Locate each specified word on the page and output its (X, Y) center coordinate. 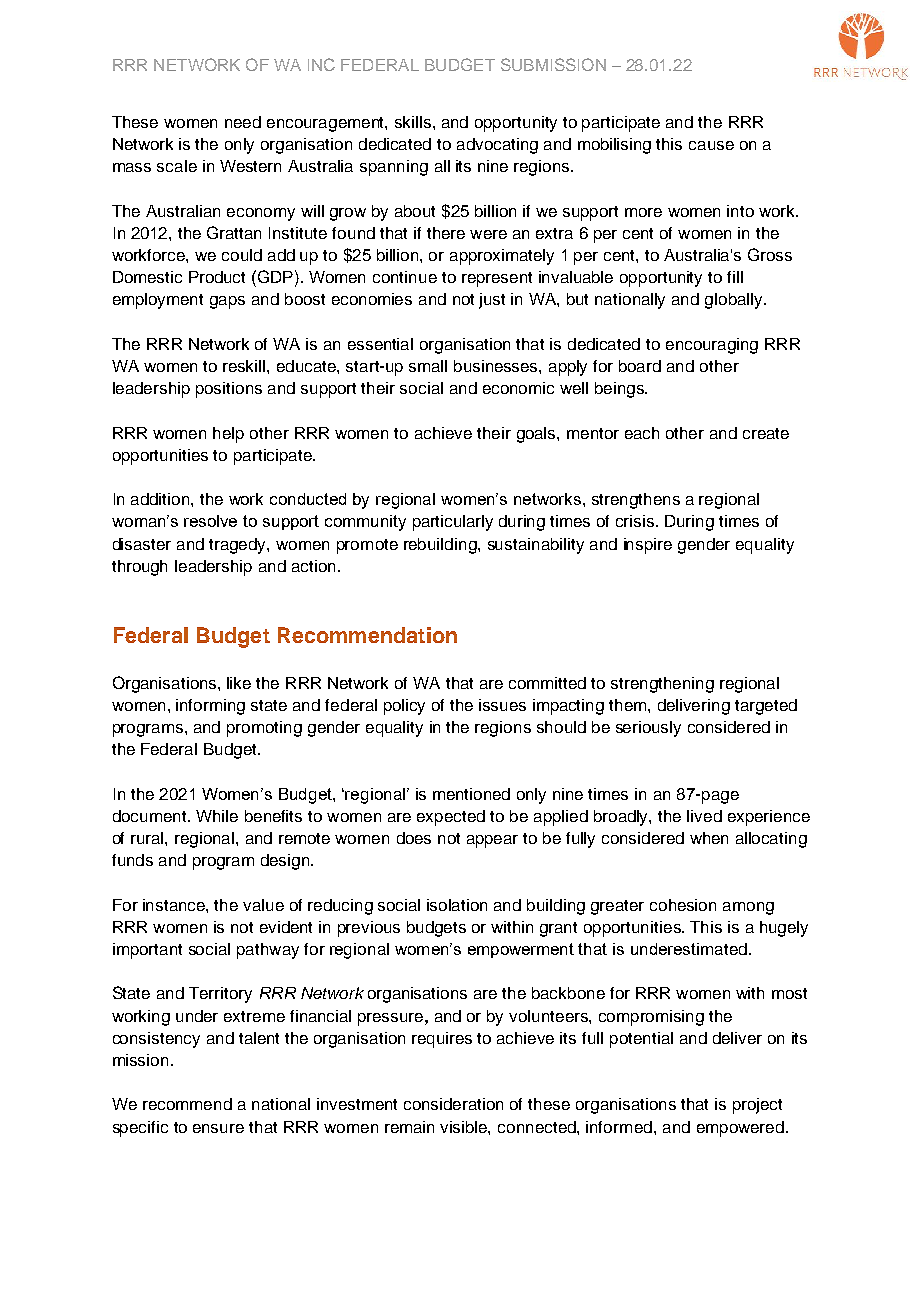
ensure (218, 1128)
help (228, 435)
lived (704, 816)
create (766, 433)
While (217, 816)
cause (711, 145)
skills (413, 122)
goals (537, 435)
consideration (453, 1104)
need (243, 122)
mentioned (471, 794)
